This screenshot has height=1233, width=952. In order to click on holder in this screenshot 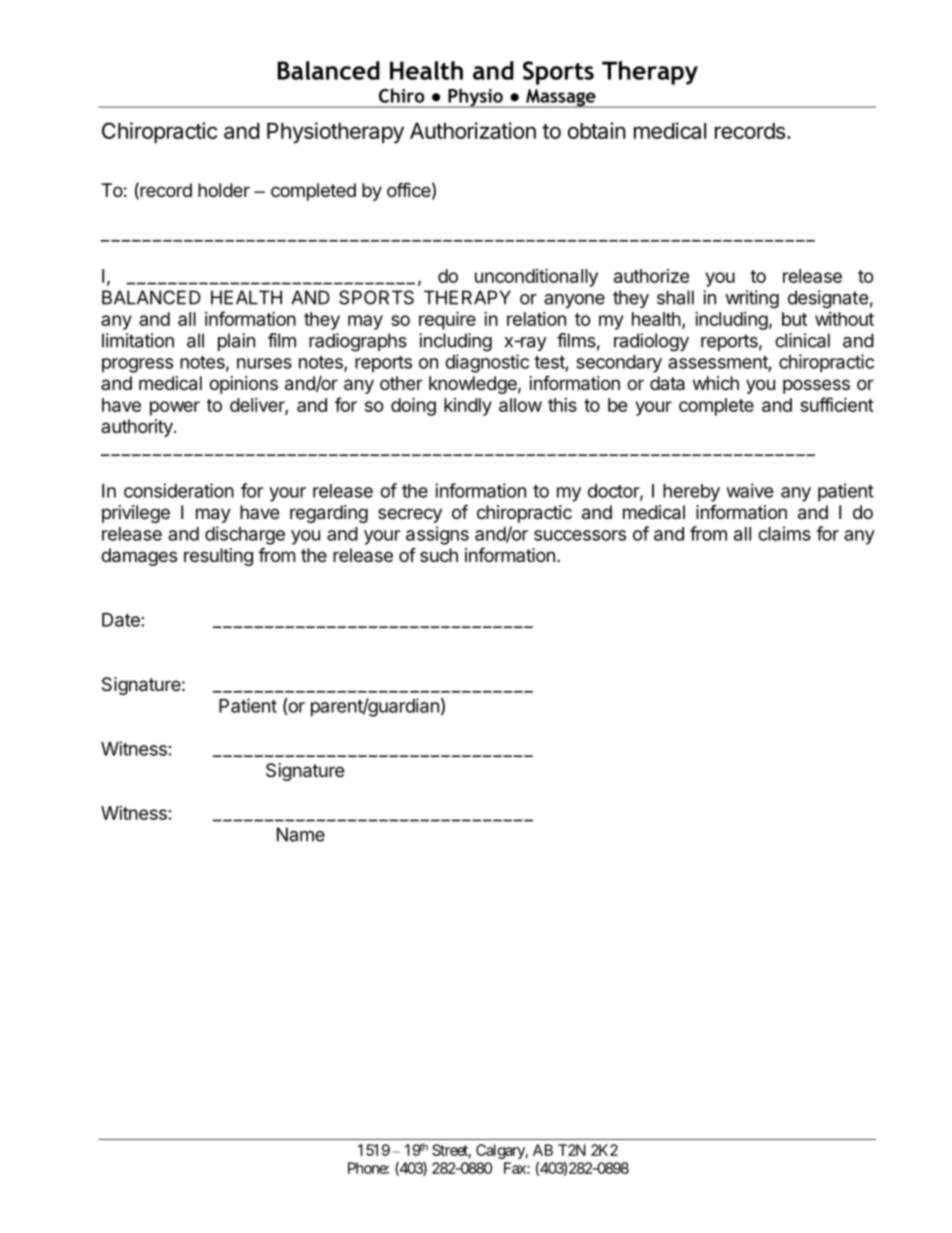, I will do `click(224, 190)`.
